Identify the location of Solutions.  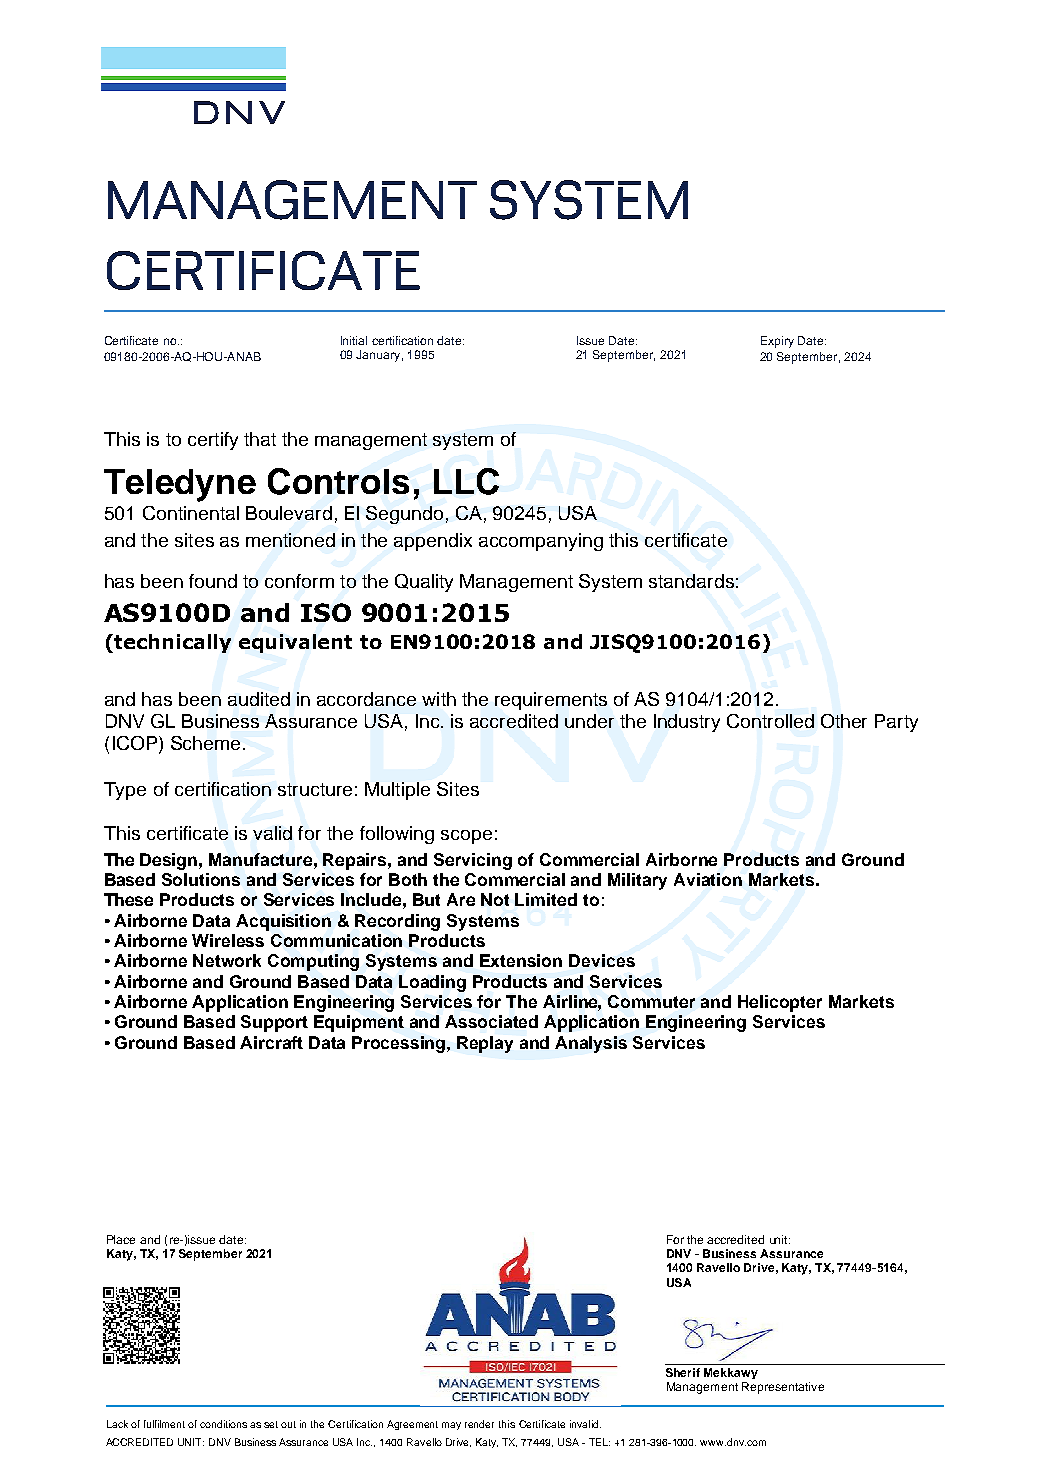
(201, 879).
